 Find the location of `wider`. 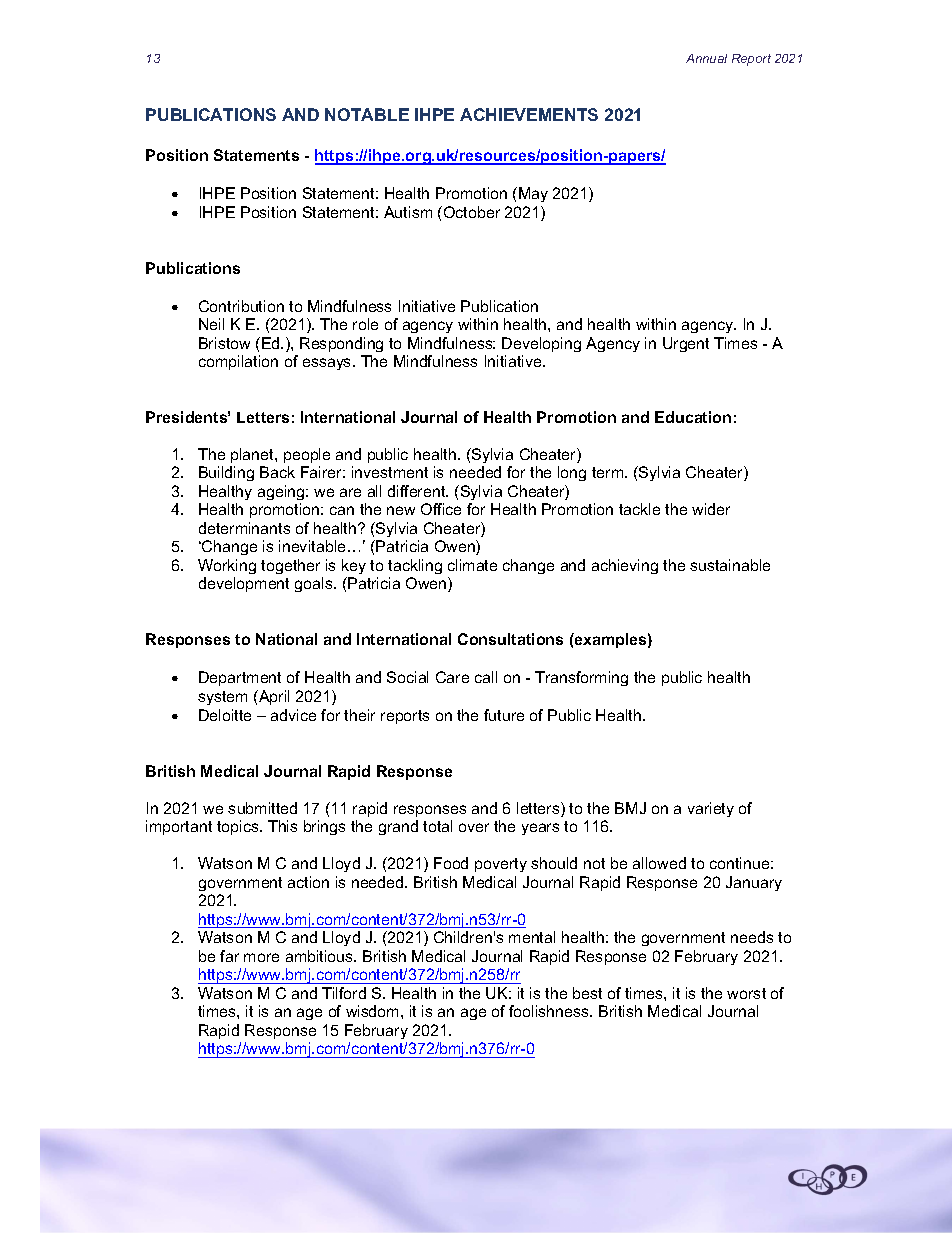

wider is located at coordinates (711, 509).
